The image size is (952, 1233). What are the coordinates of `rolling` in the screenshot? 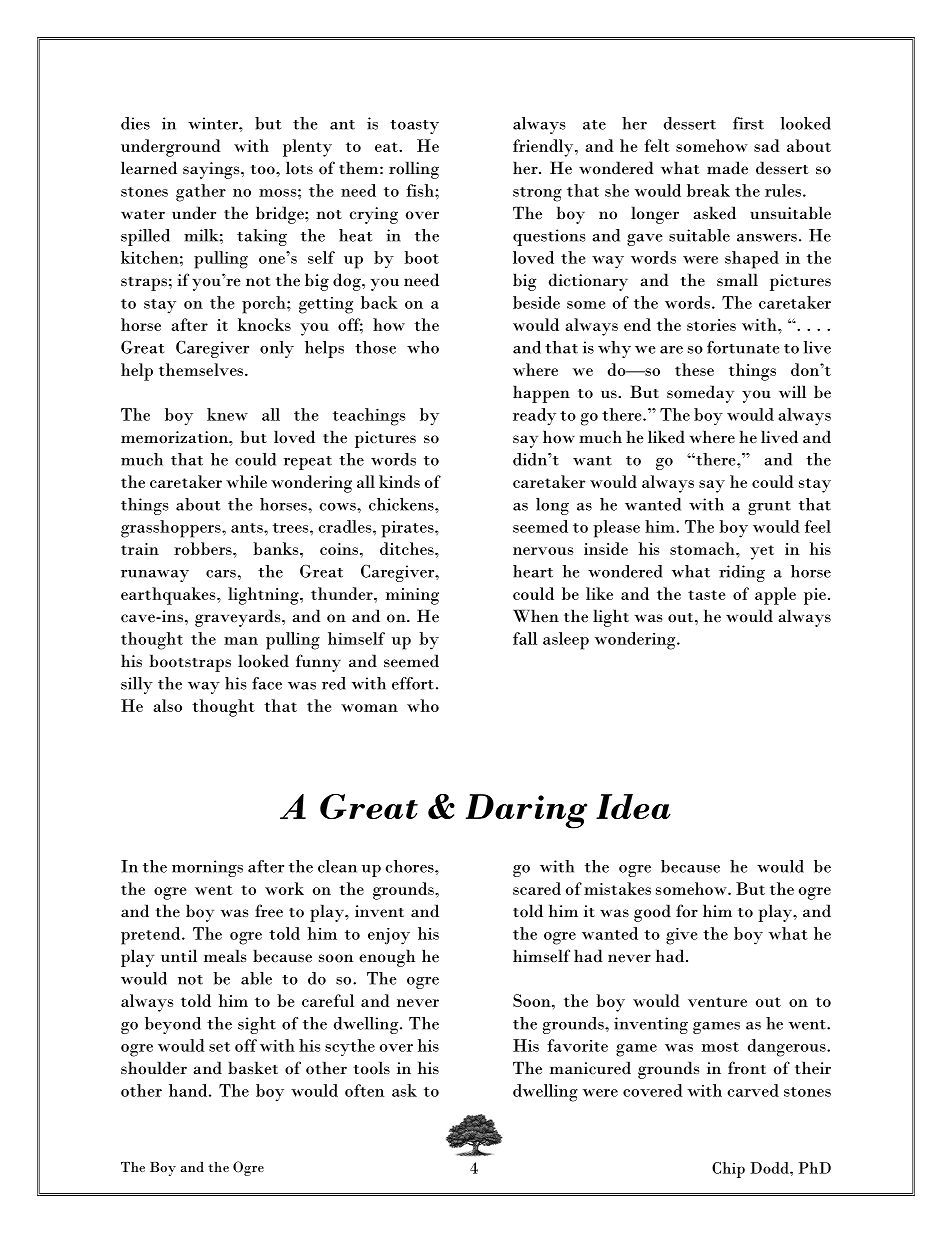 It's located at (414, 170).
